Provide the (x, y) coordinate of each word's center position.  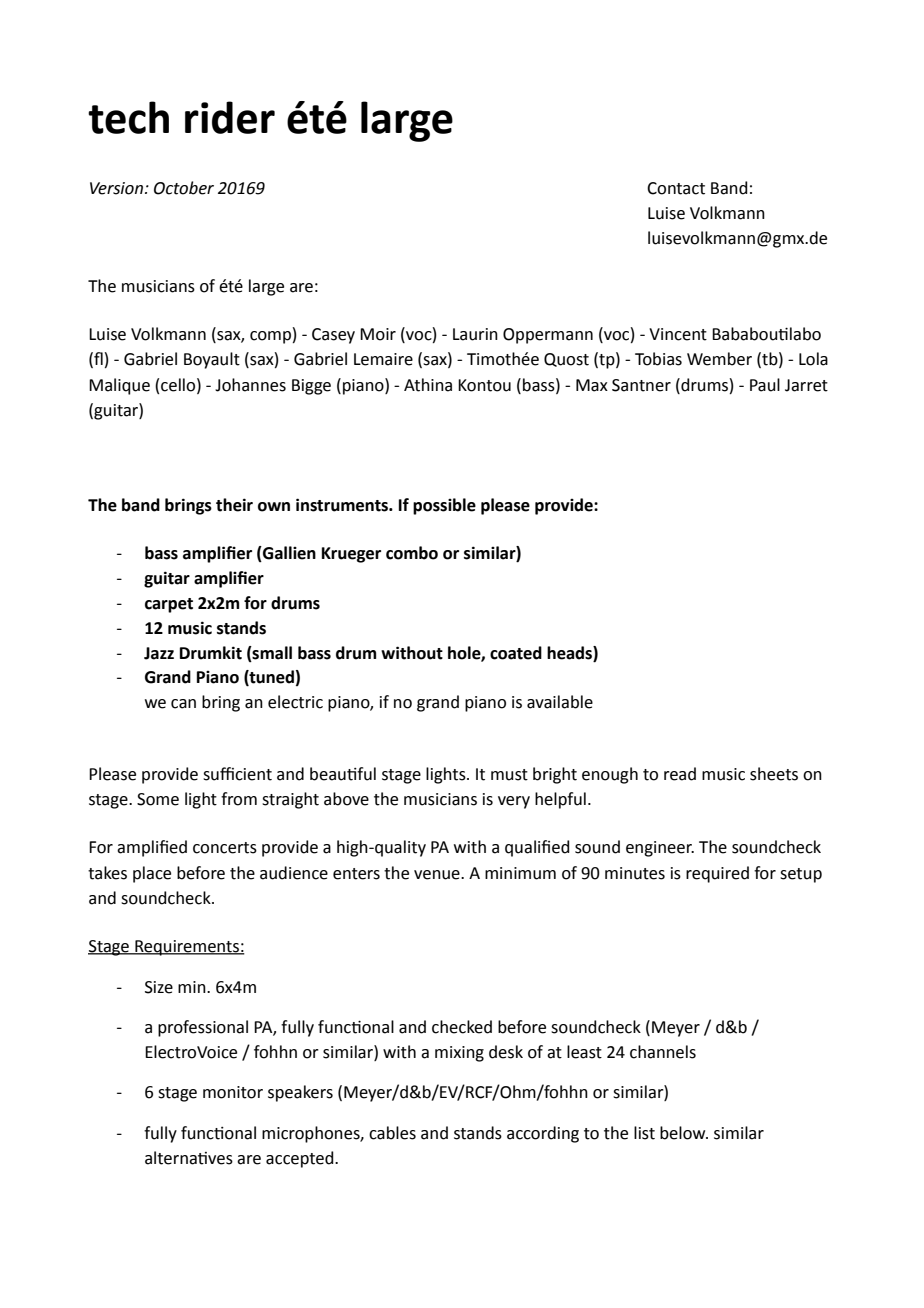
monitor (233, 1092)
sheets (774, 774)
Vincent (678, 334)
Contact (676, 188)
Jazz (159, 653)
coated (516, 653)
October (184, 188)
